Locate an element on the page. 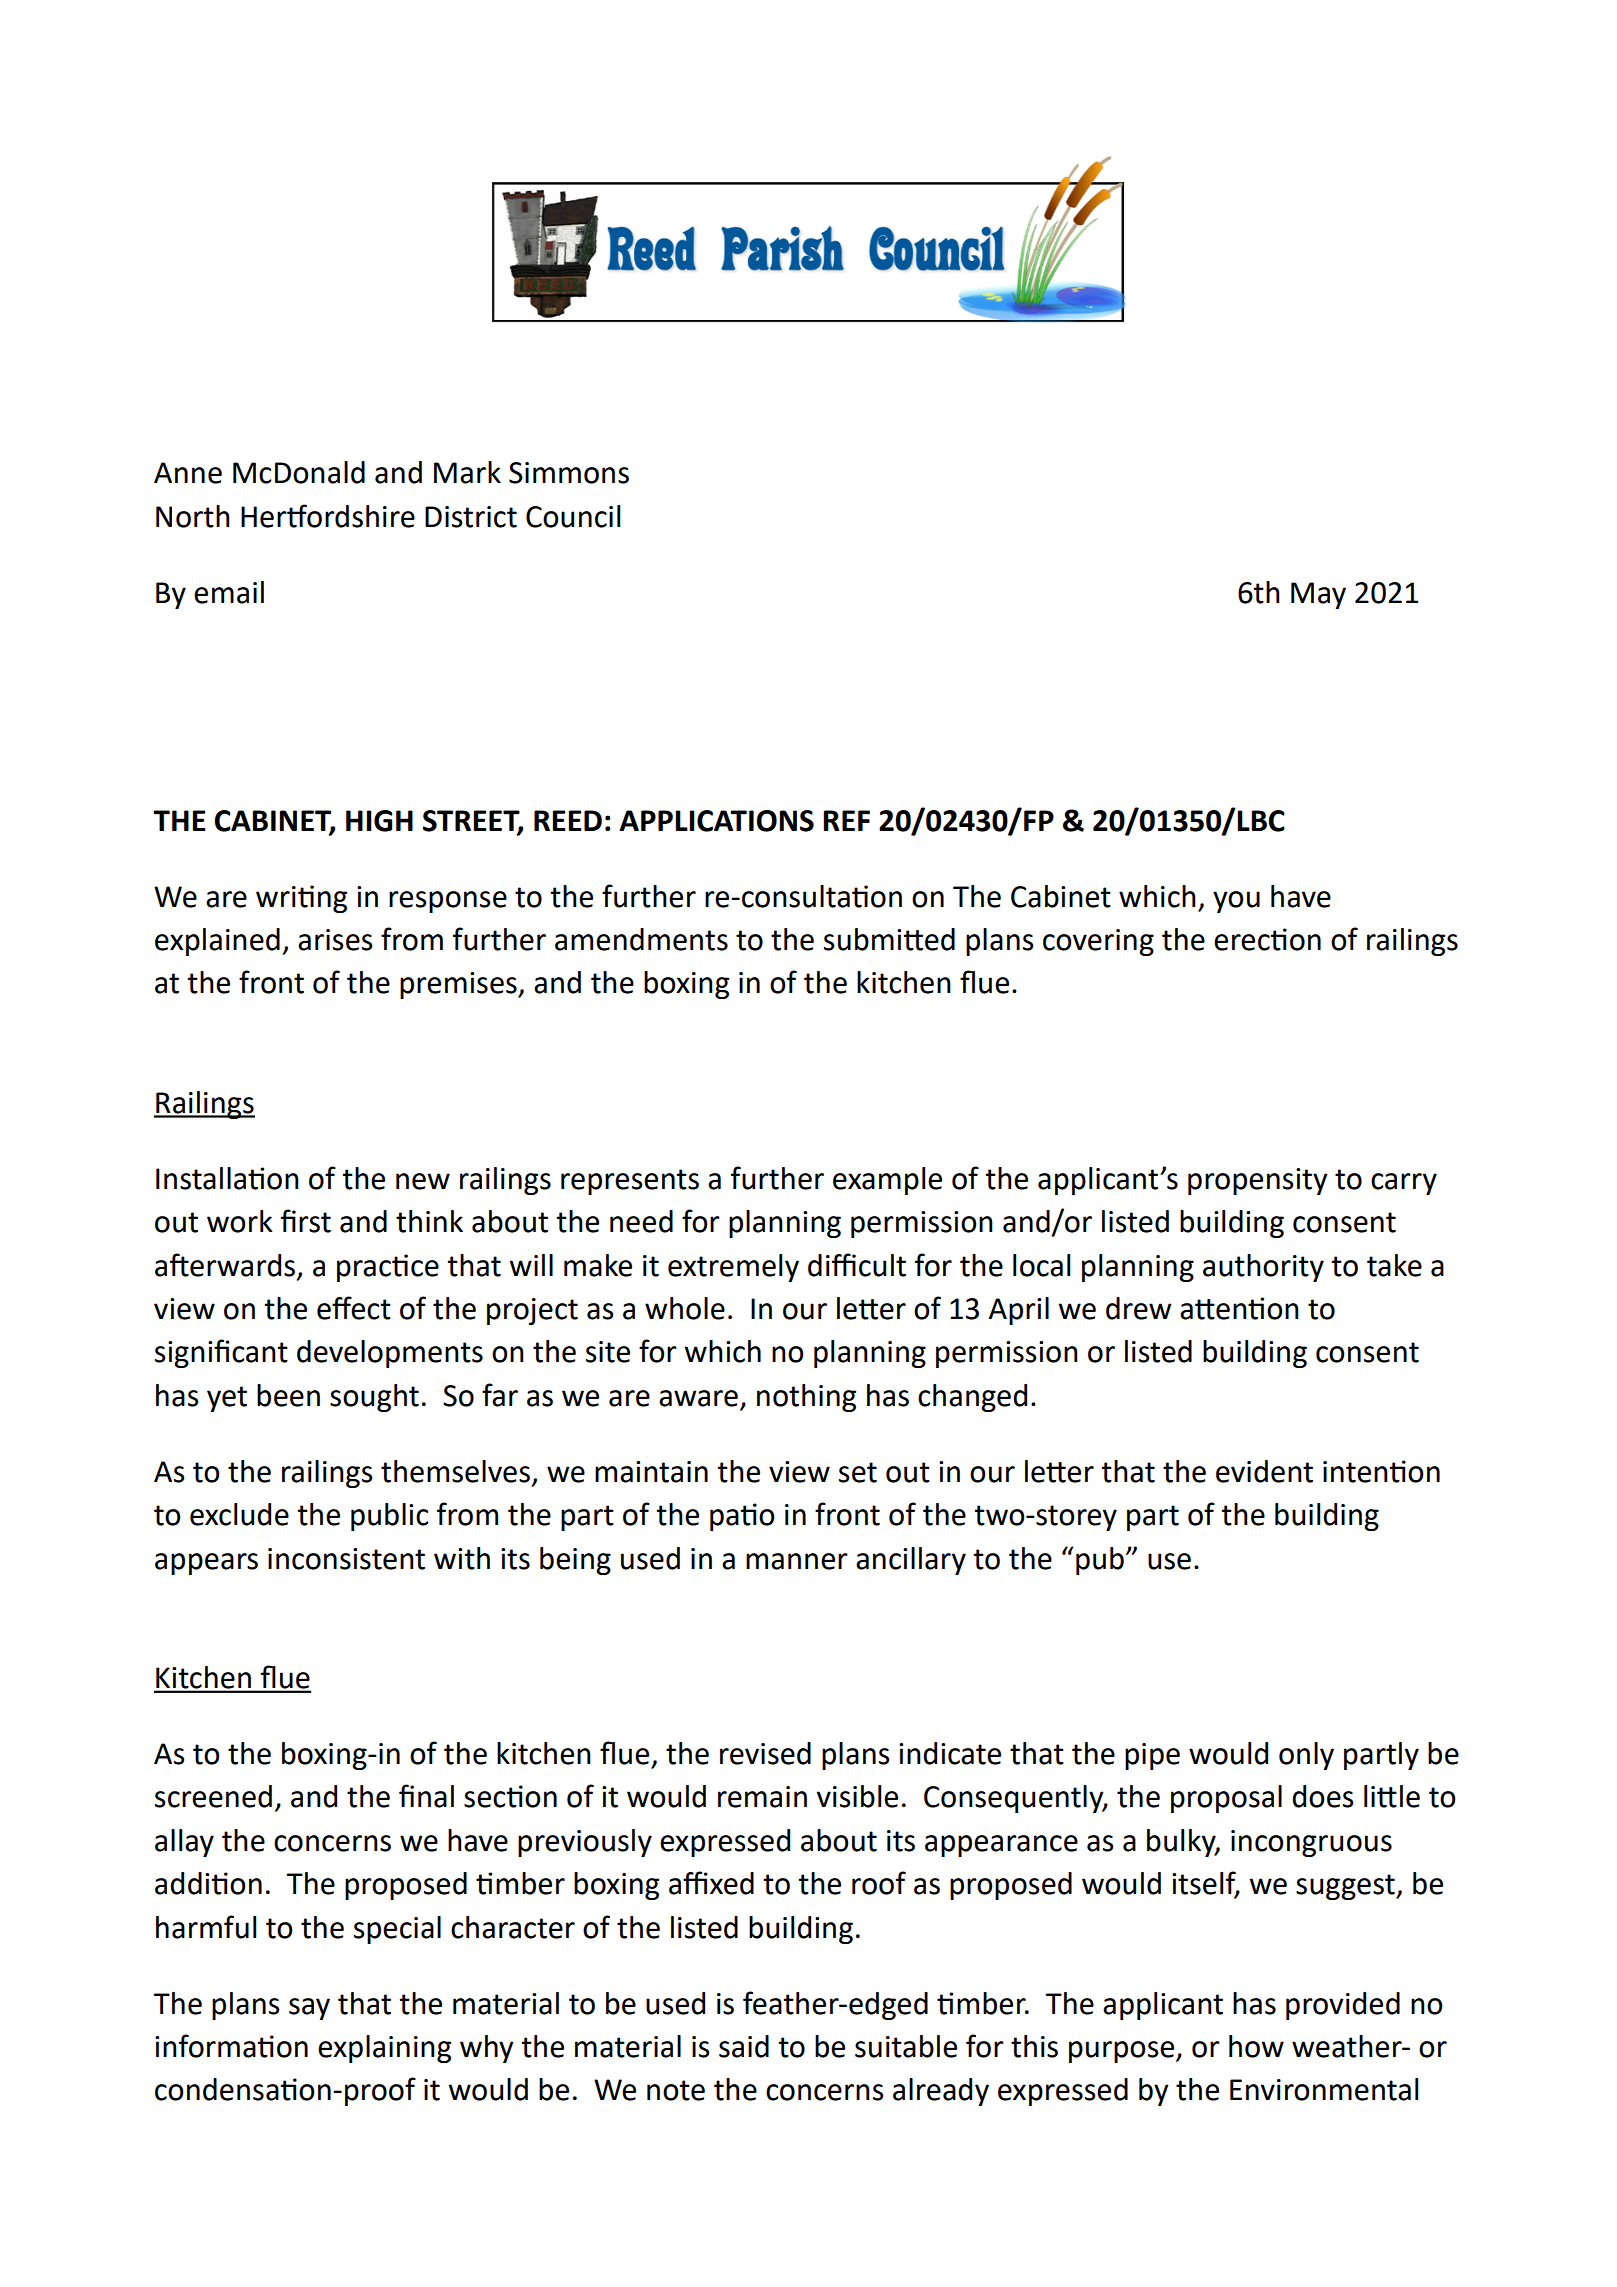 Image resolution: width=1617 pixels, height=2287 pixels. set is located at coordinates (858, 1472).
